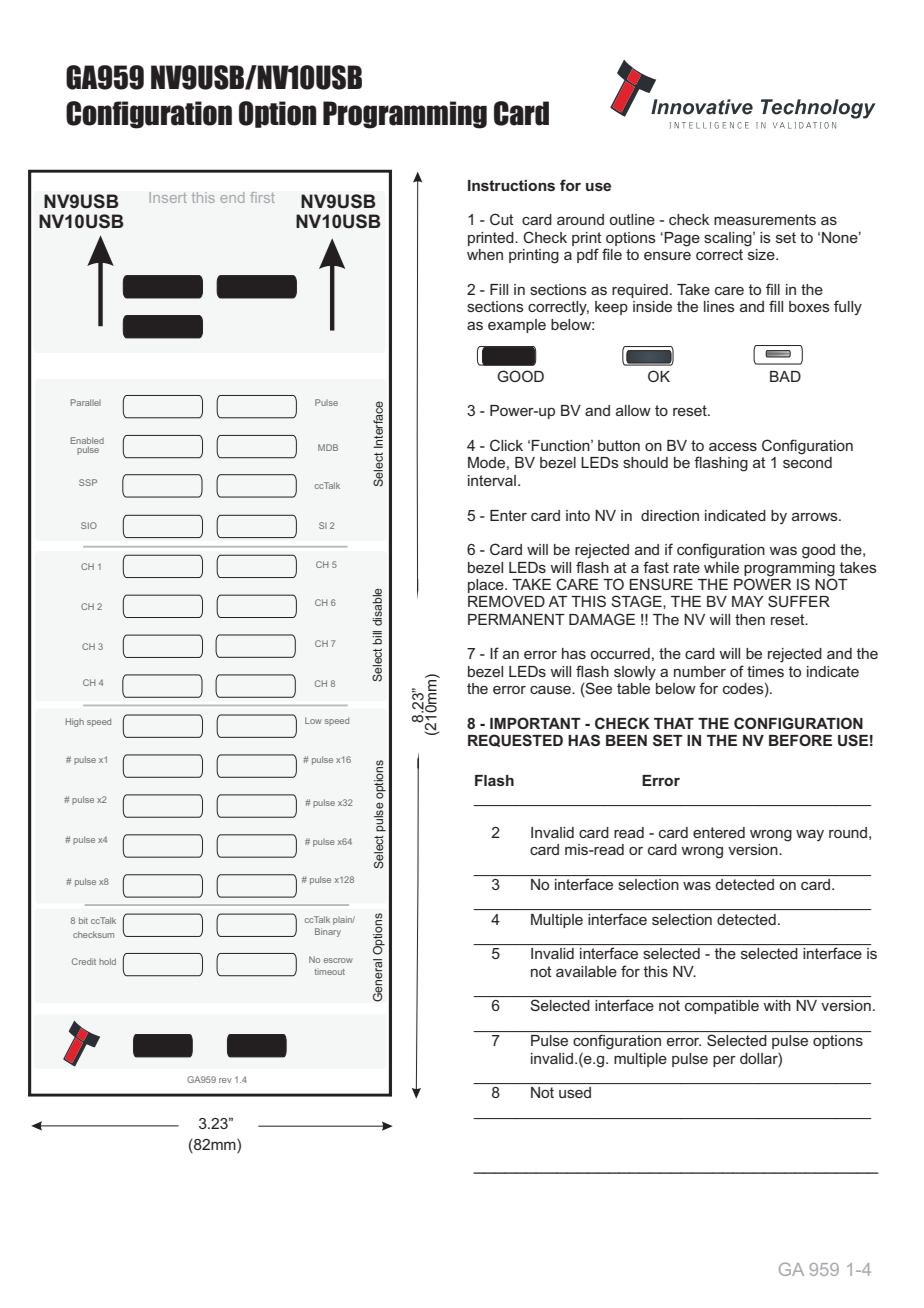 The height and width of the document is (1308, 924). I want to click on Enabled, so click(87, 440).
